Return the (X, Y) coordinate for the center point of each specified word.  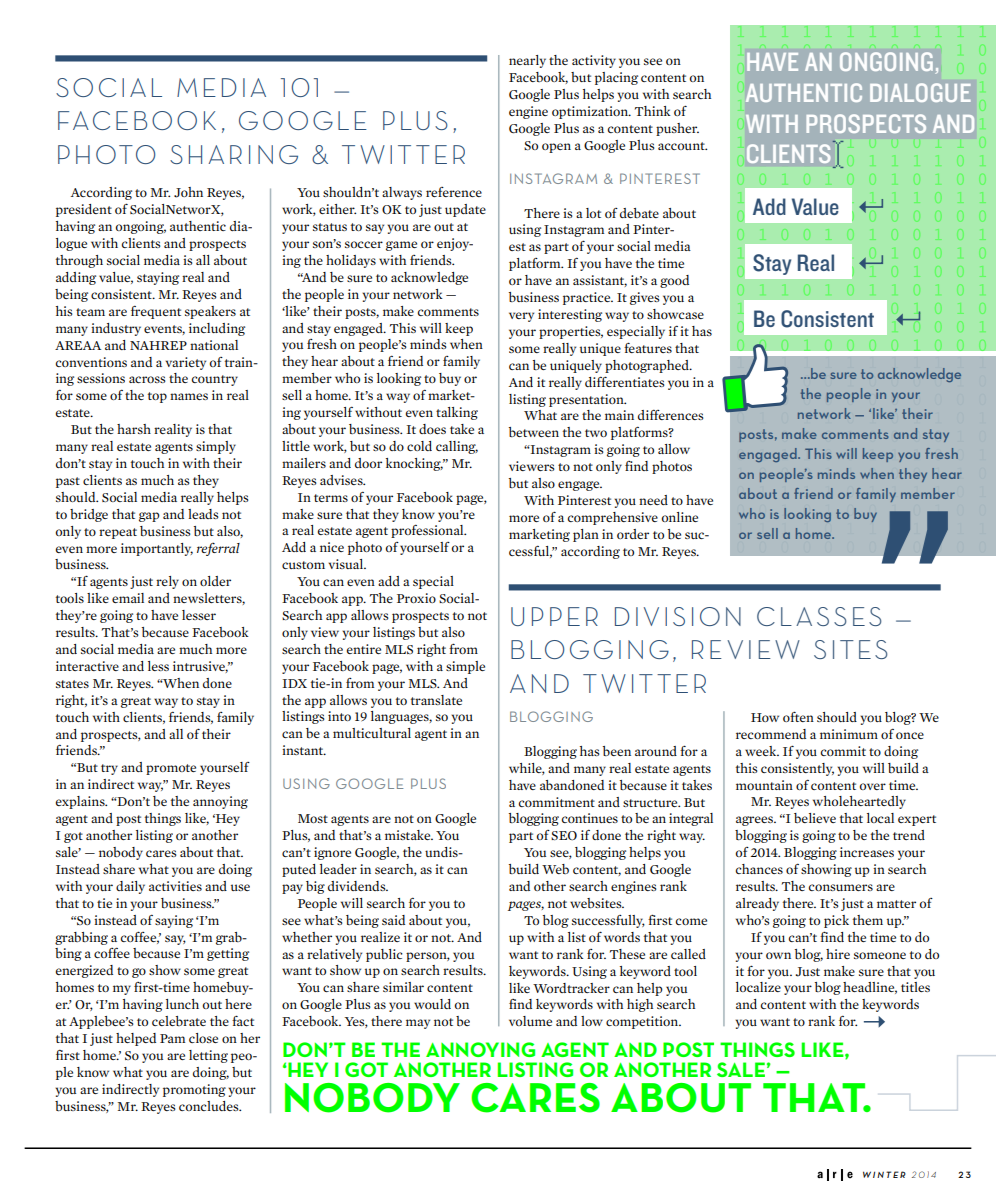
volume (530, 1021)
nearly (527, 61)
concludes (210, 1106)
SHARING (234, 154)
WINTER (884, 1174)
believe (815, 818)
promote (171, 769)
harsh (134, 429)
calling (457, 447)
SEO (564, 835)
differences (671, 415)
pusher (677, 129)
